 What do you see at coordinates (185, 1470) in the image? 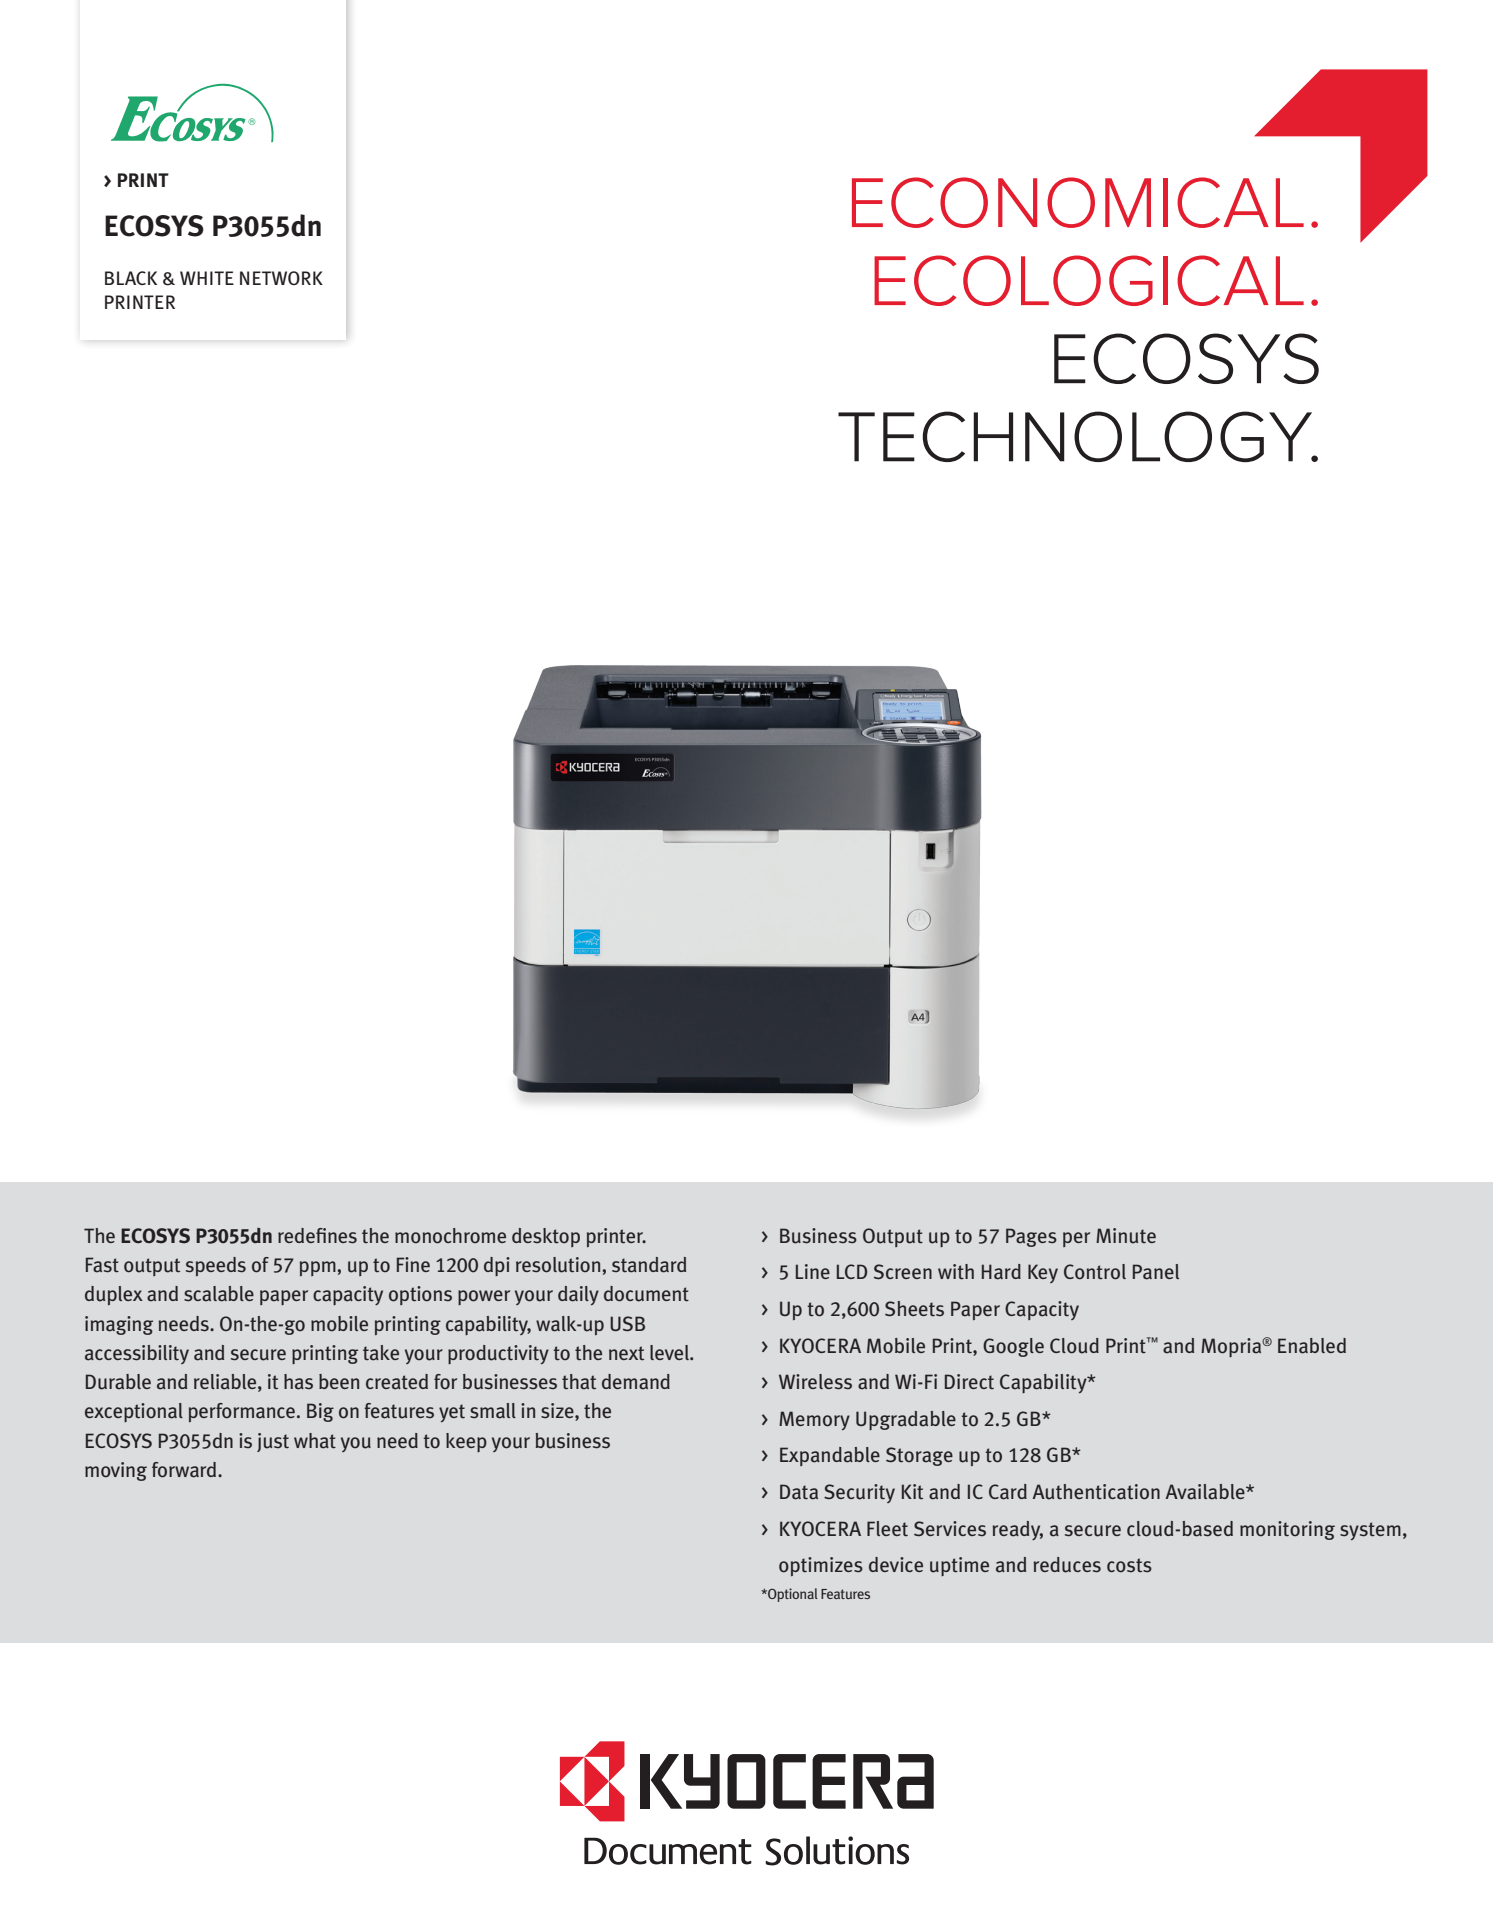
I see `forward` at bounding box center [185, 1470].
